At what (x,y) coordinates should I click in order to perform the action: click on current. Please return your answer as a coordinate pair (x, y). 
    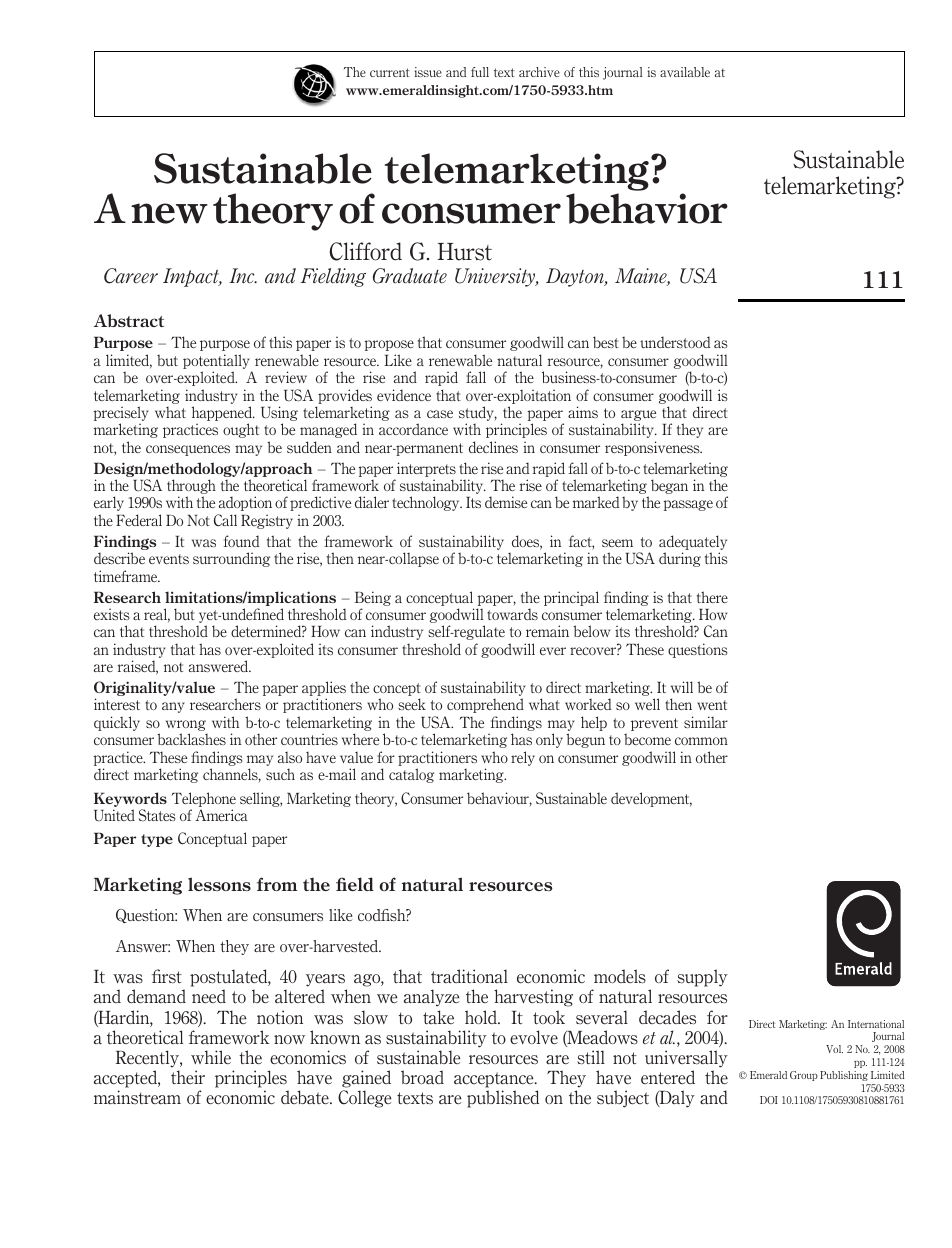
    Looking at the image, I should click on (390, 72).
